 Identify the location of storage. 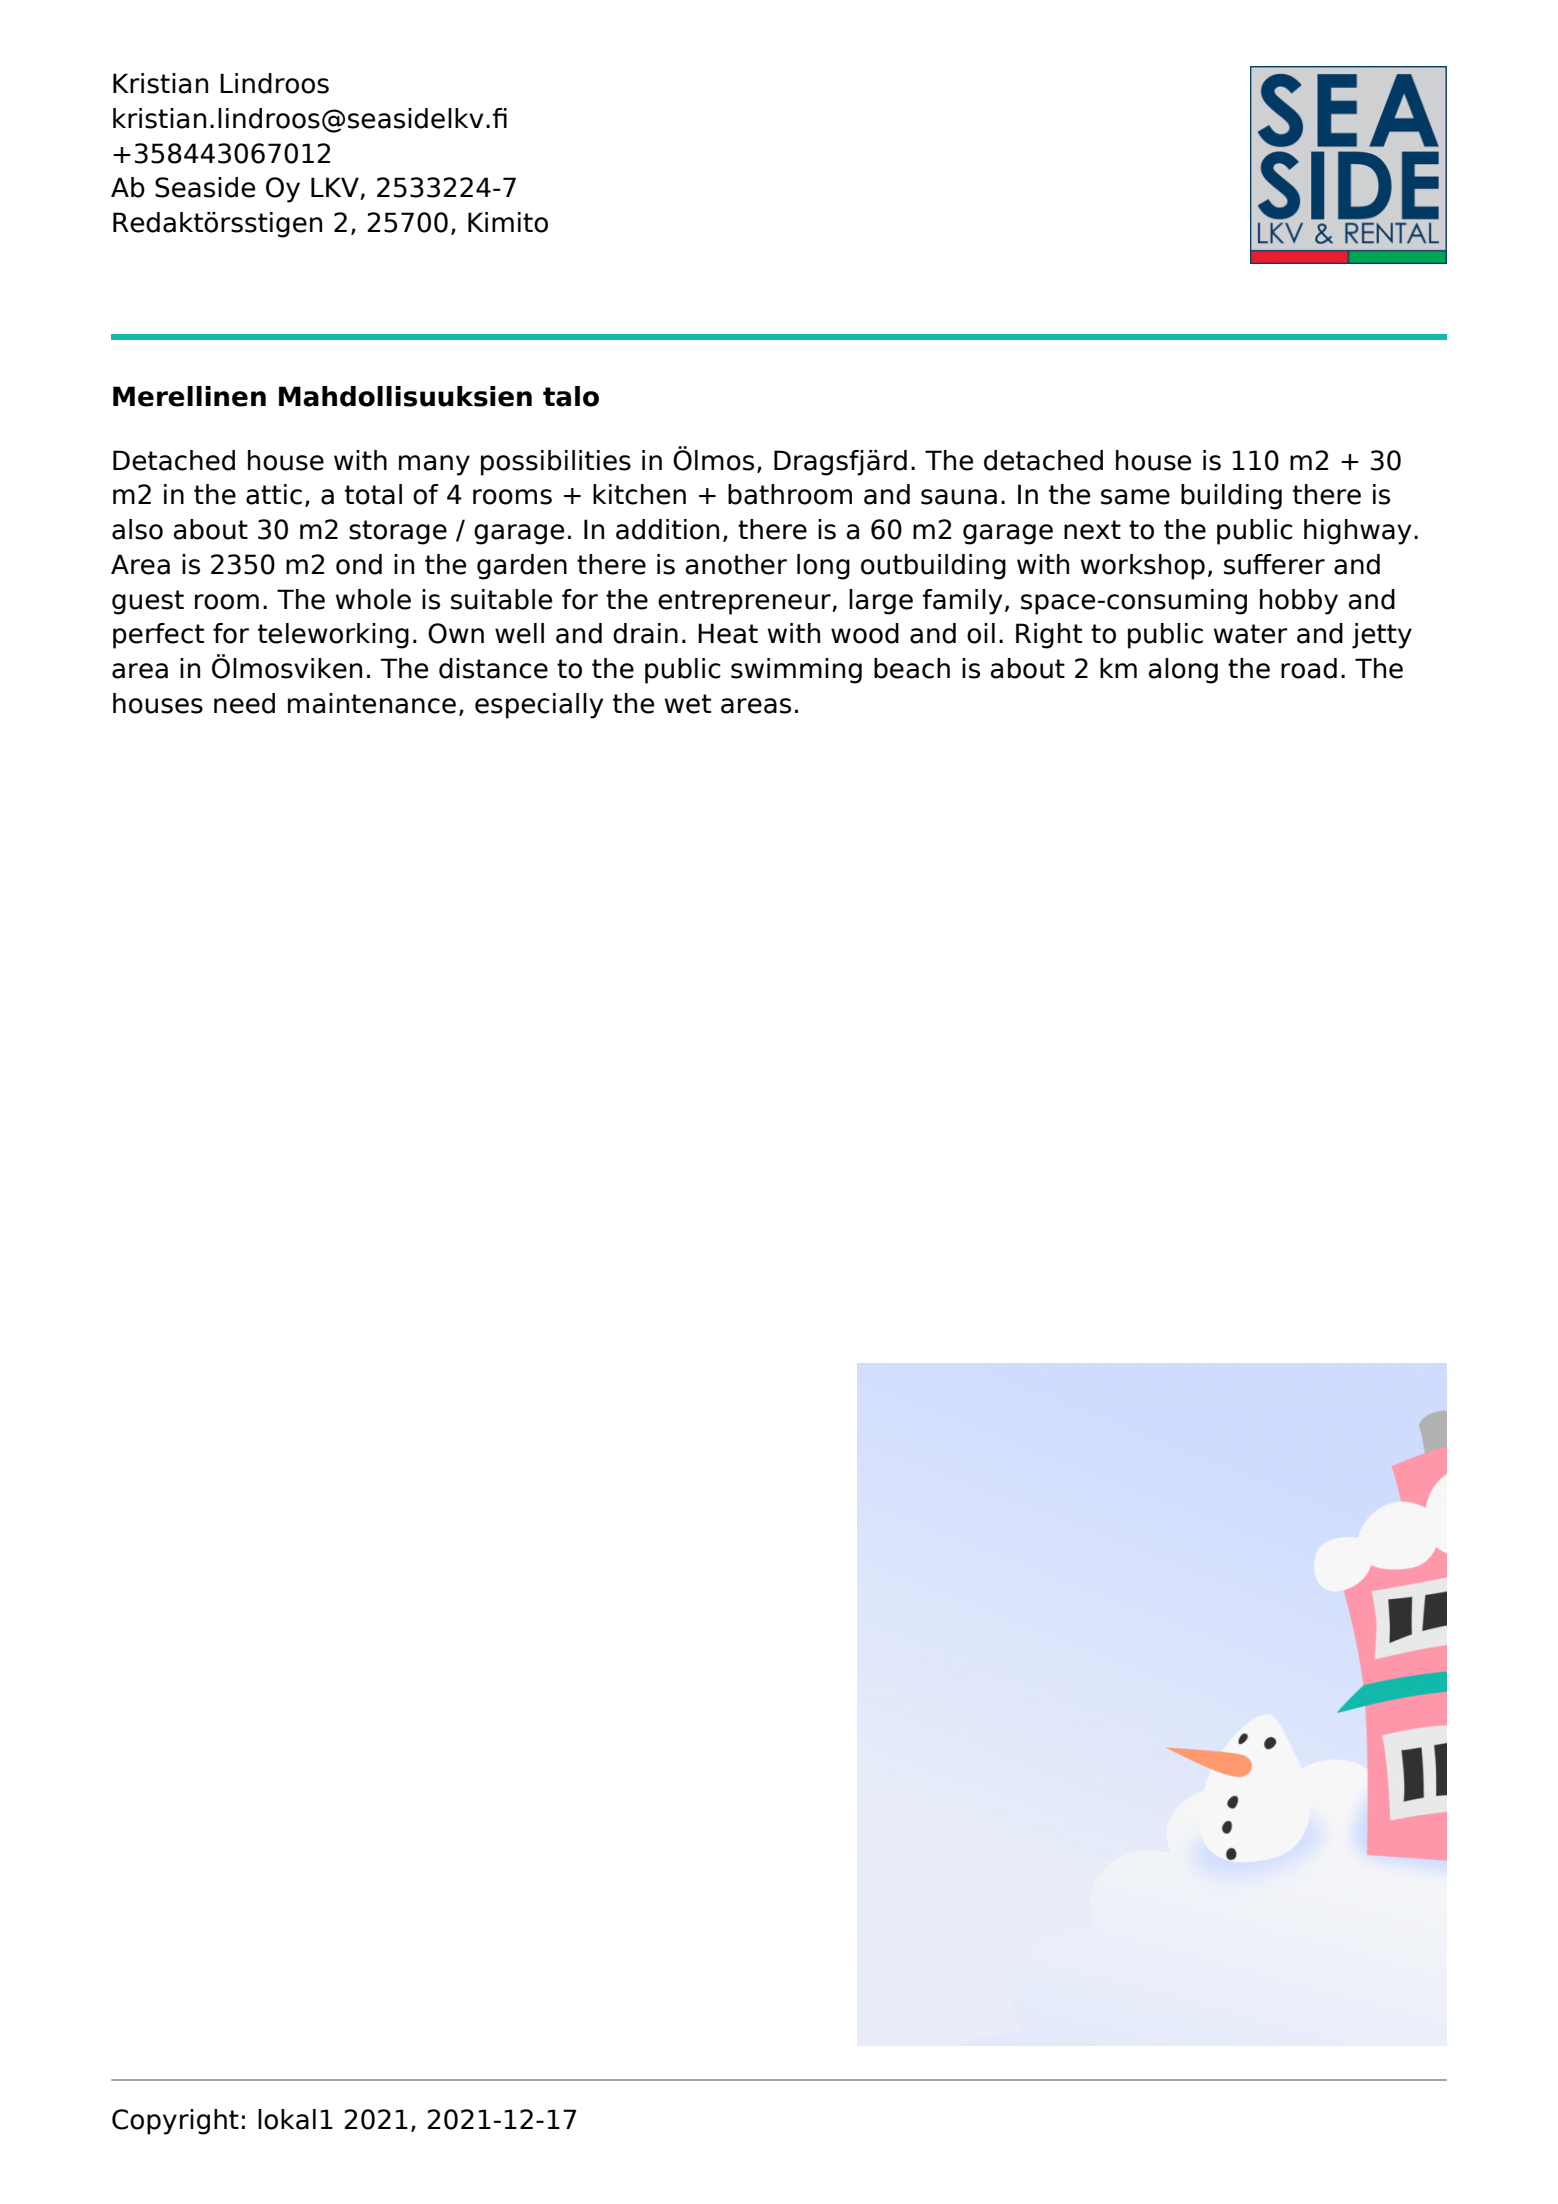
(398, 532).
